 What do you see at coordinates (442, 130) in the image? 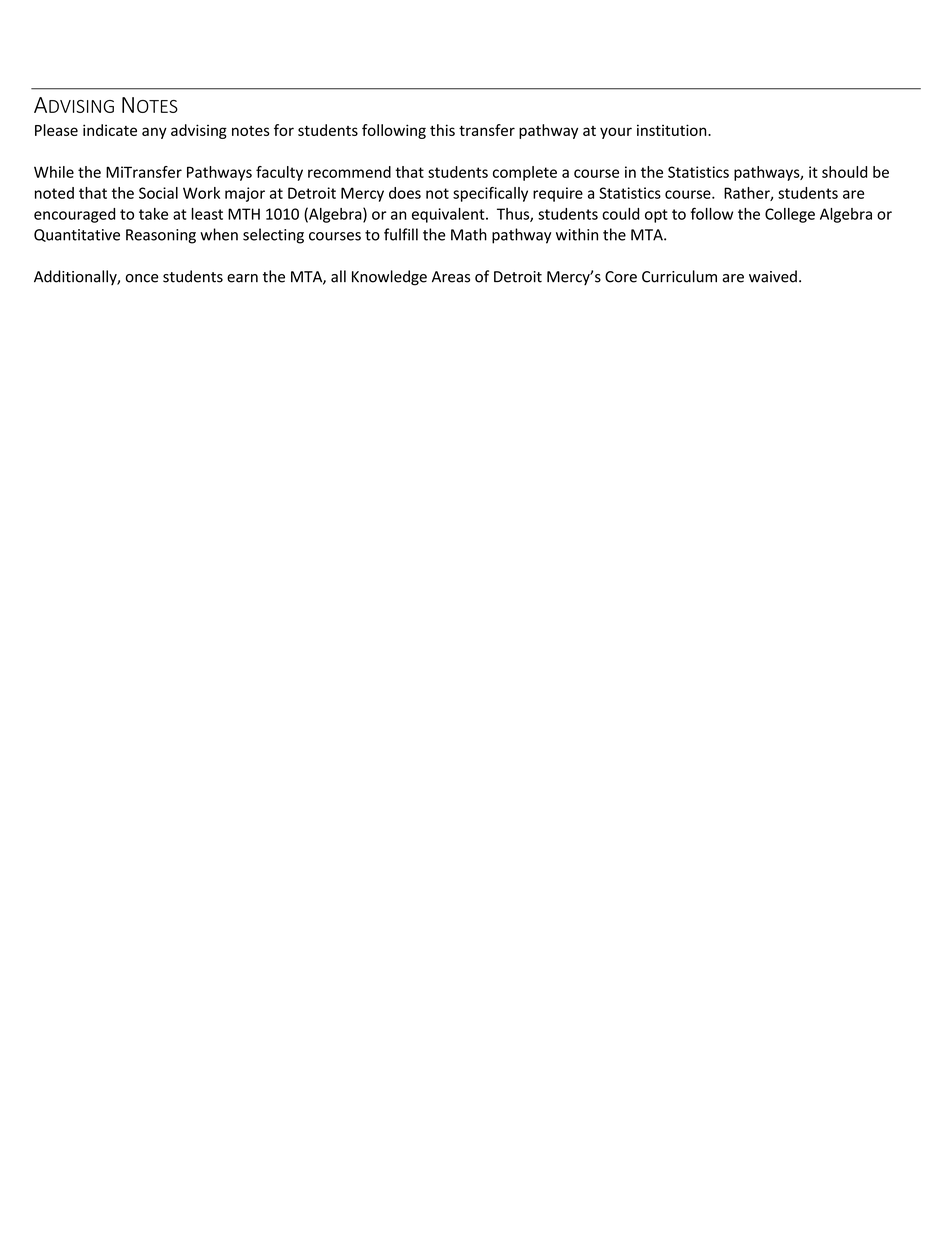
I see `this` at bounding box center [442, 130].
